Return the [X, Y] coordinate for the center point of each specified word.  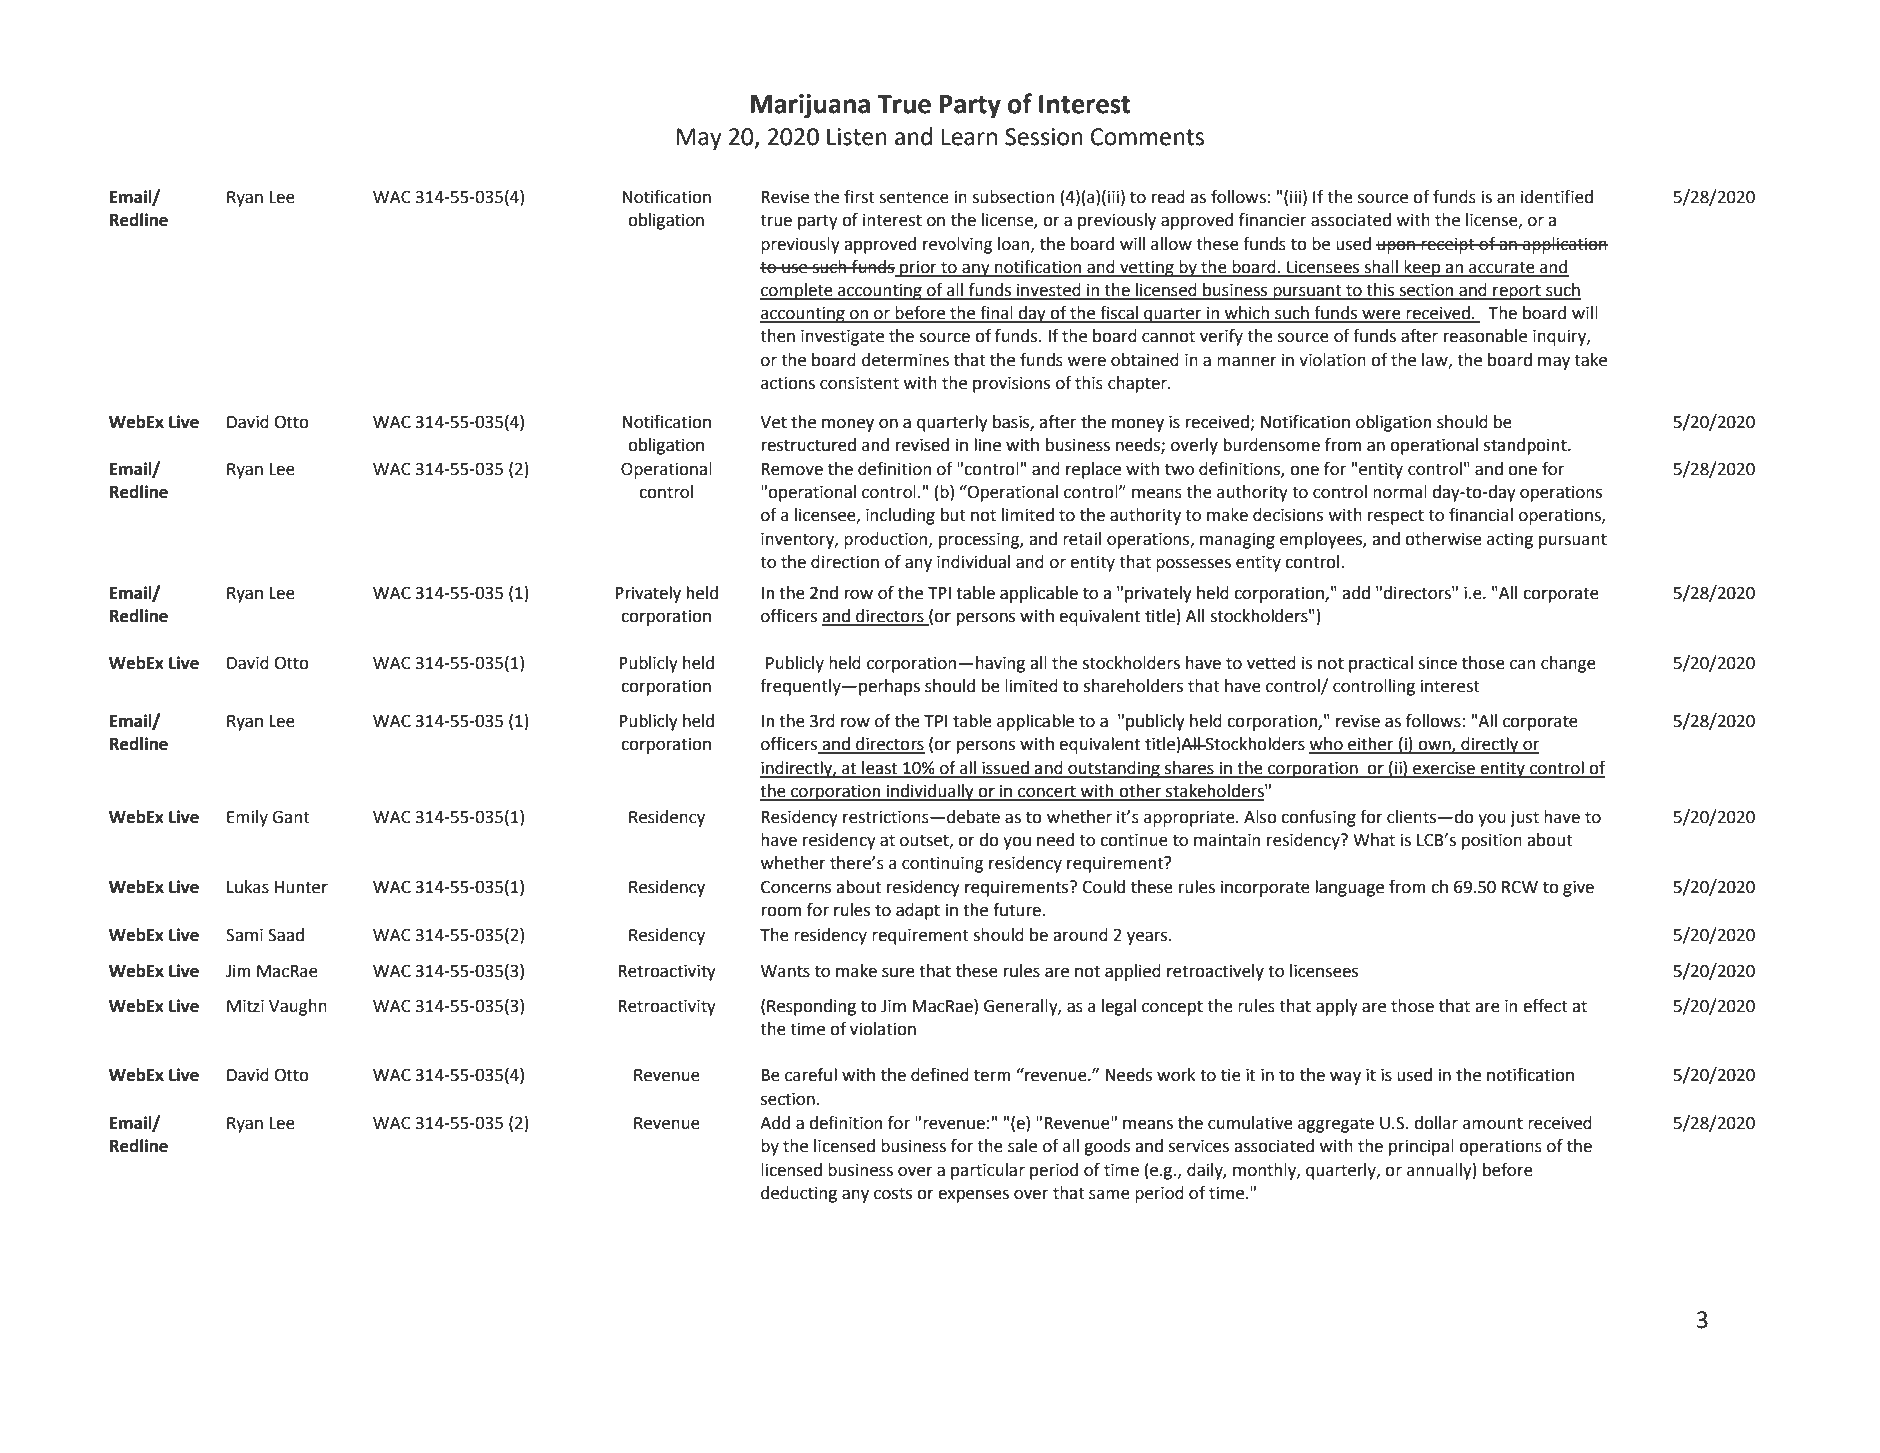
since [1437, 663]
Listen [857, 137]
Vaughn [298, 1007]
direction [845, 562]
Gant [291, 817]
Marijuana [810, 106]
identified [1557, 197]
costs [893, 1193]
